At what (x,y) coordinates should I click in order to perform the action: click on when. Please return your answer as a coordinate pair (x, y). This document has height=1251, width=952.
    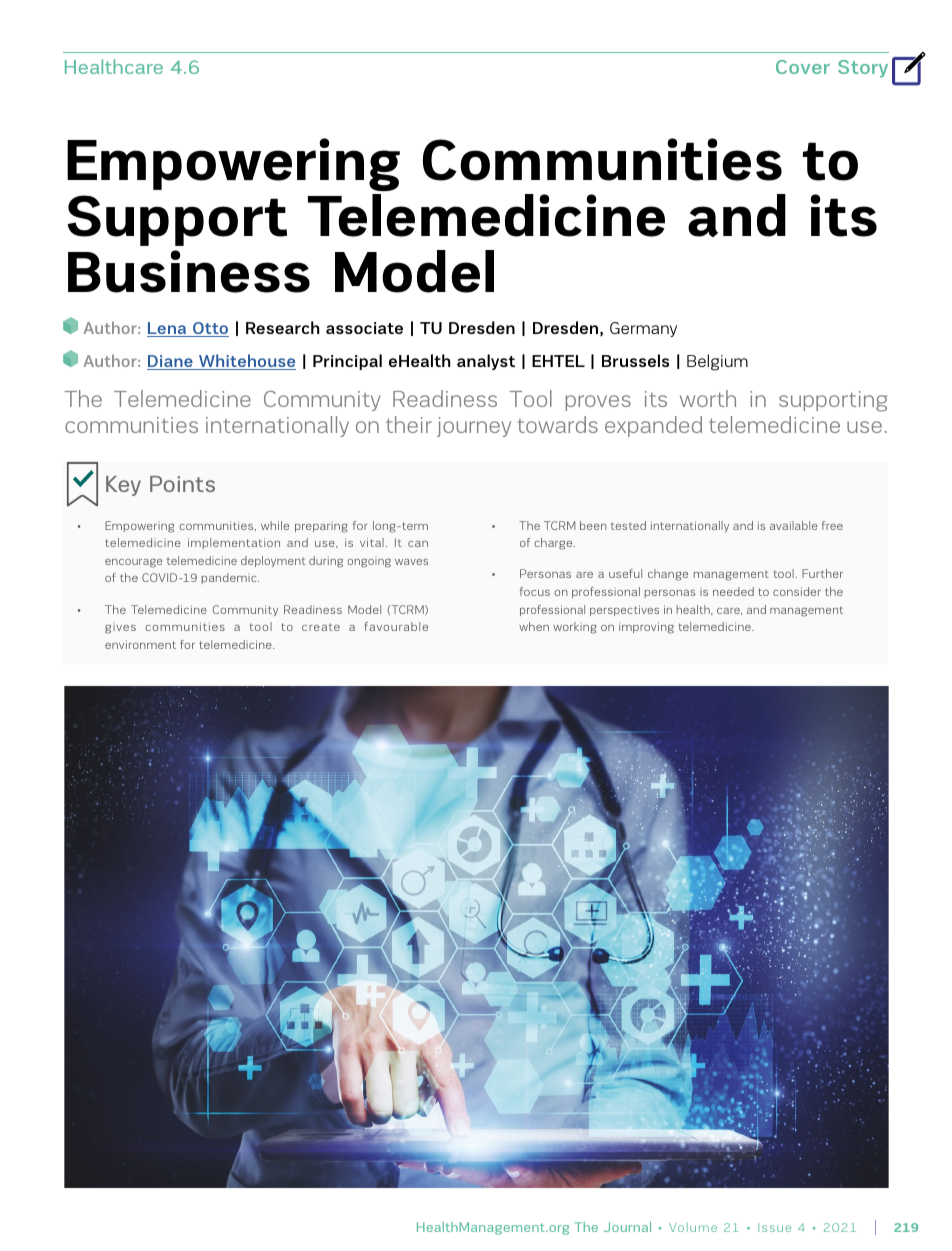
    Looking at the image, I should click on (534, 626).
